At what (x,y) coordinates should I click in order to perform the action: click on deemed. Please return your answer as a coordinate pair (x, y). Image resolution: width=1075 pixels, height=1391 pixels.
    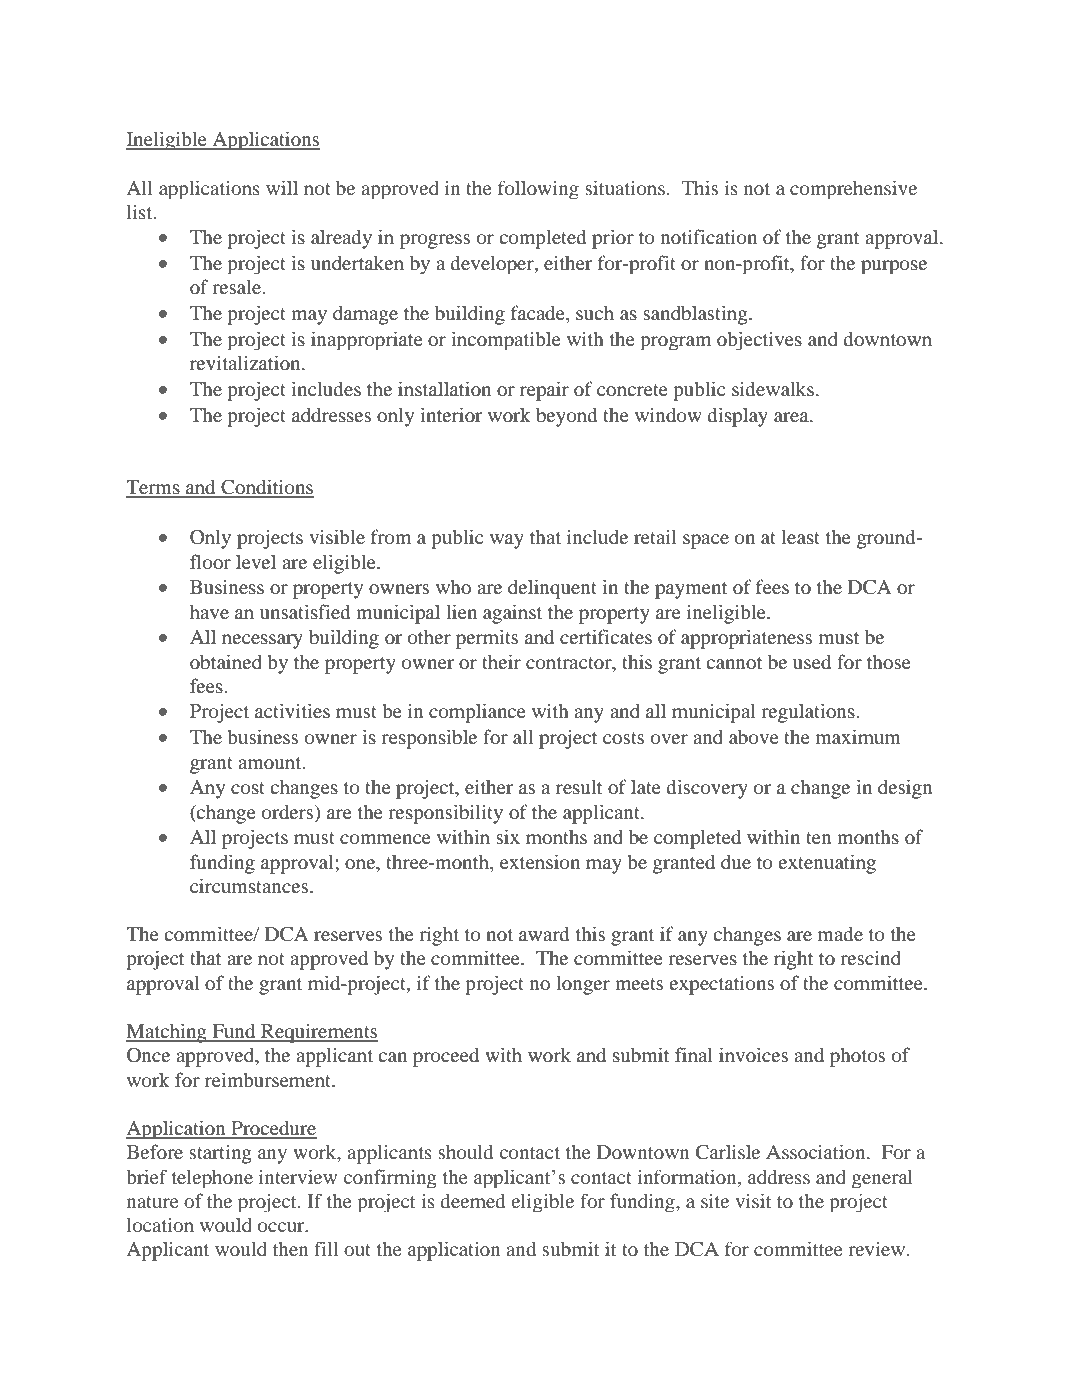
    Looking at the image, I should click on (473, 1201).
